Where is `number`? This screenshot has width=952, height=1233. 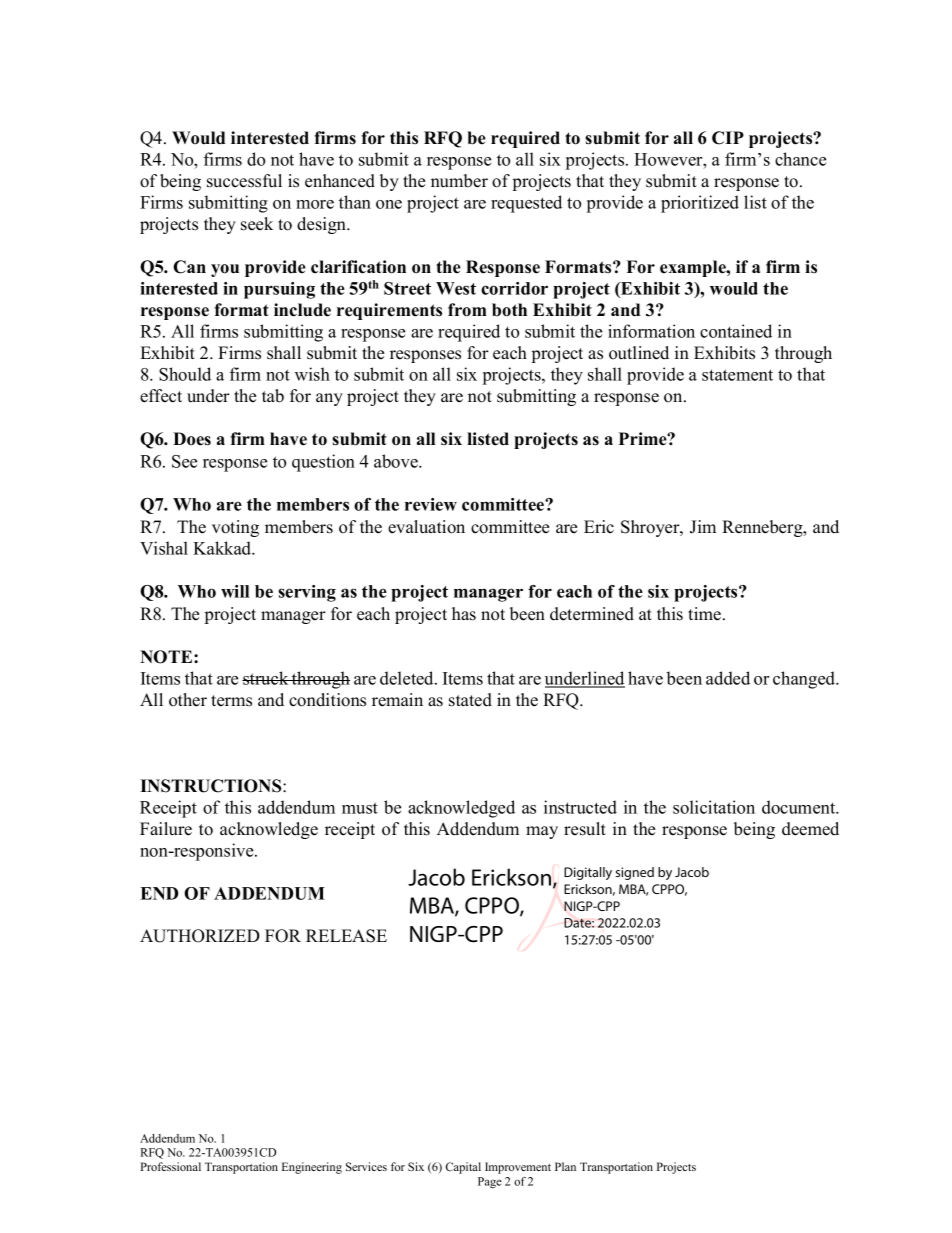
number is located at coordinates (459, 181).
